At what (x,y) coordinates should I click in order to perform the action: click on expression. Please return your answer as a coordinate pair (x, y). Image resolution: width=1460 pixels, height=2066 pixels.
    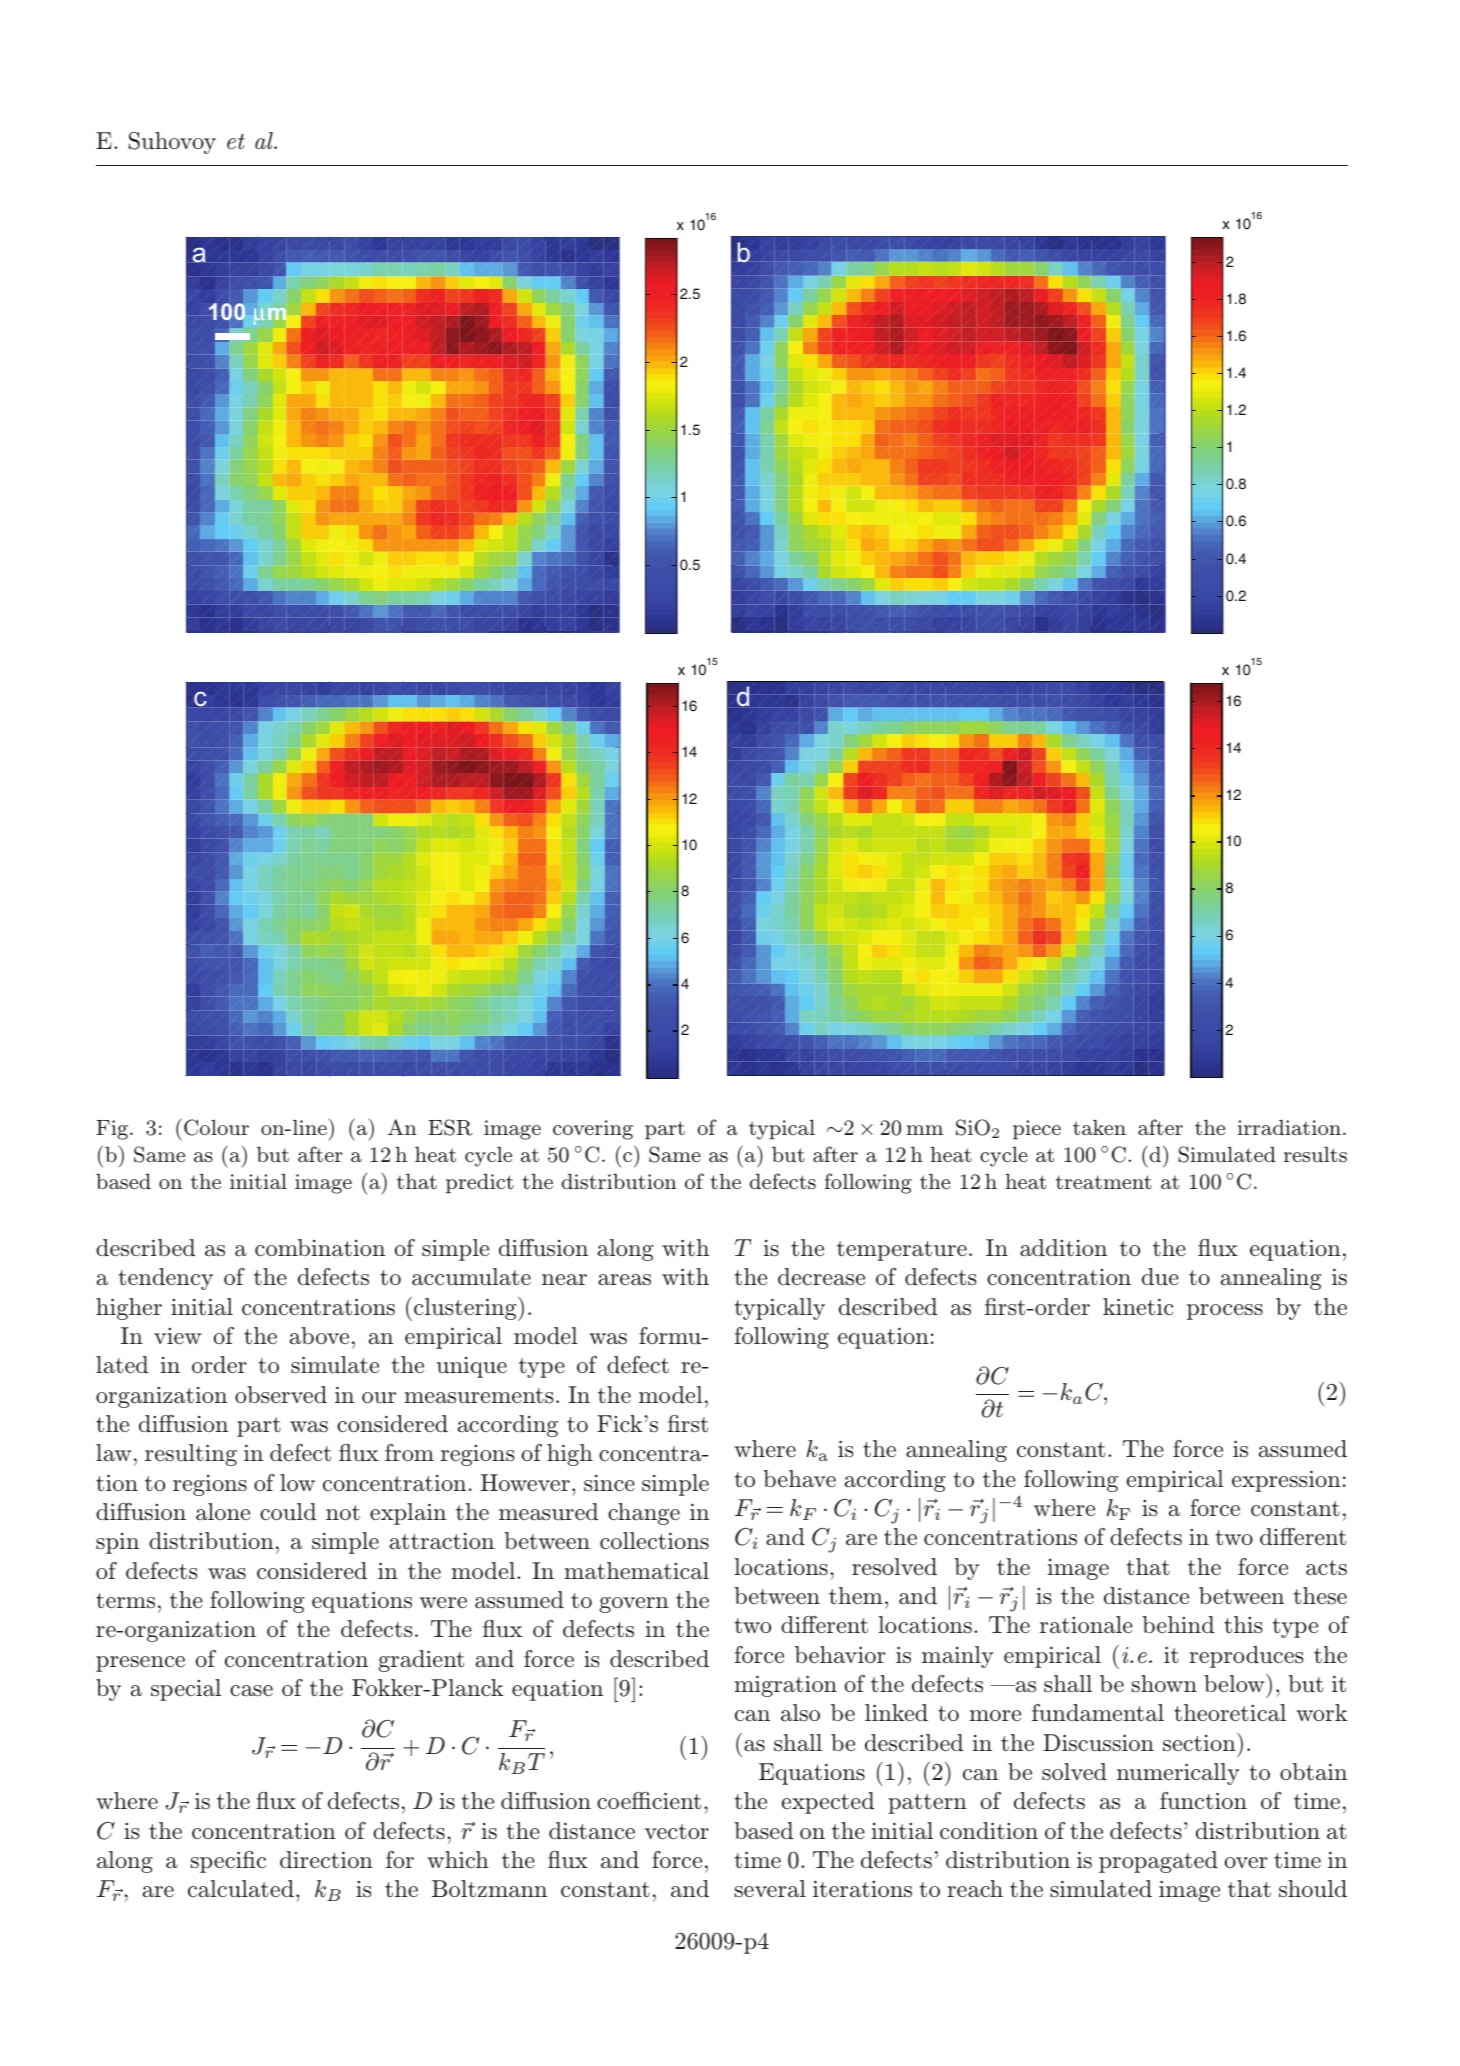
    Looking at the image, I should click on (1286, 1481).
